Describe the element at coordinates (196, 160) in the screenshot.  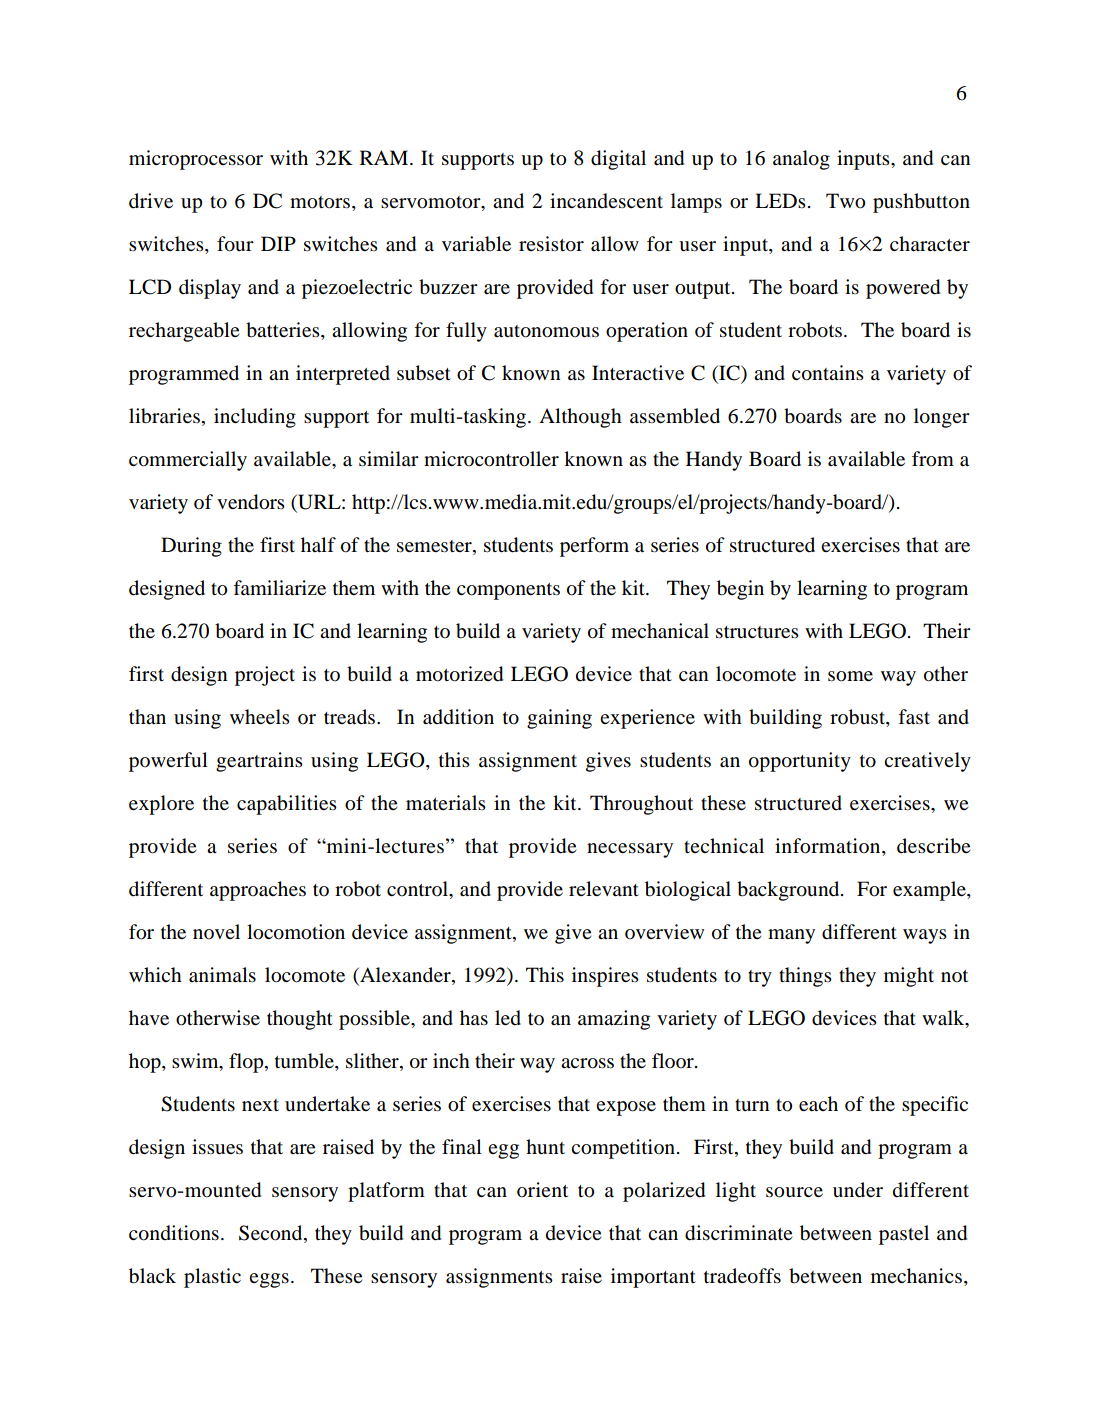
I see `microprocessor` at that location.
